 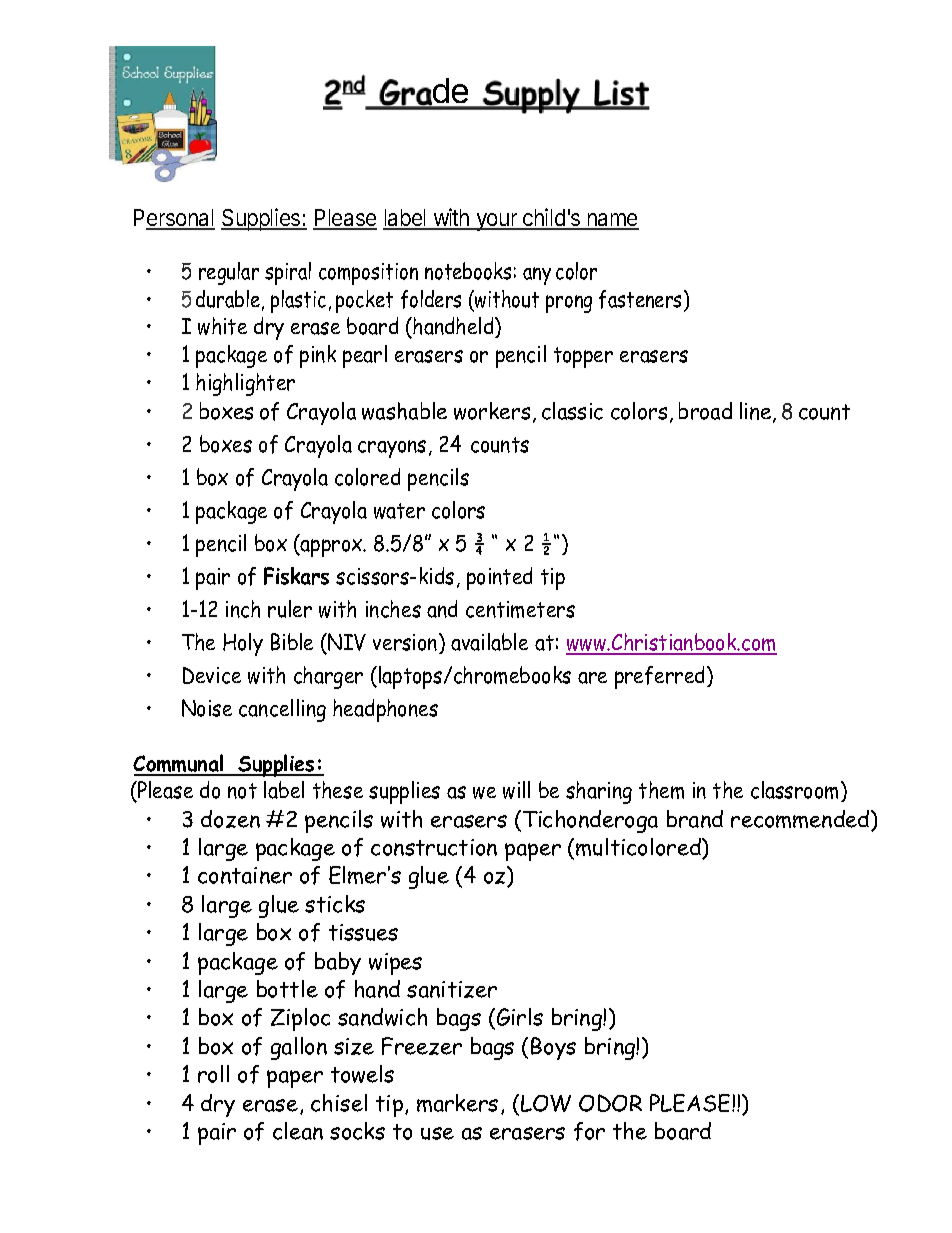 I want to click on your, so click(x=496, y=222).
